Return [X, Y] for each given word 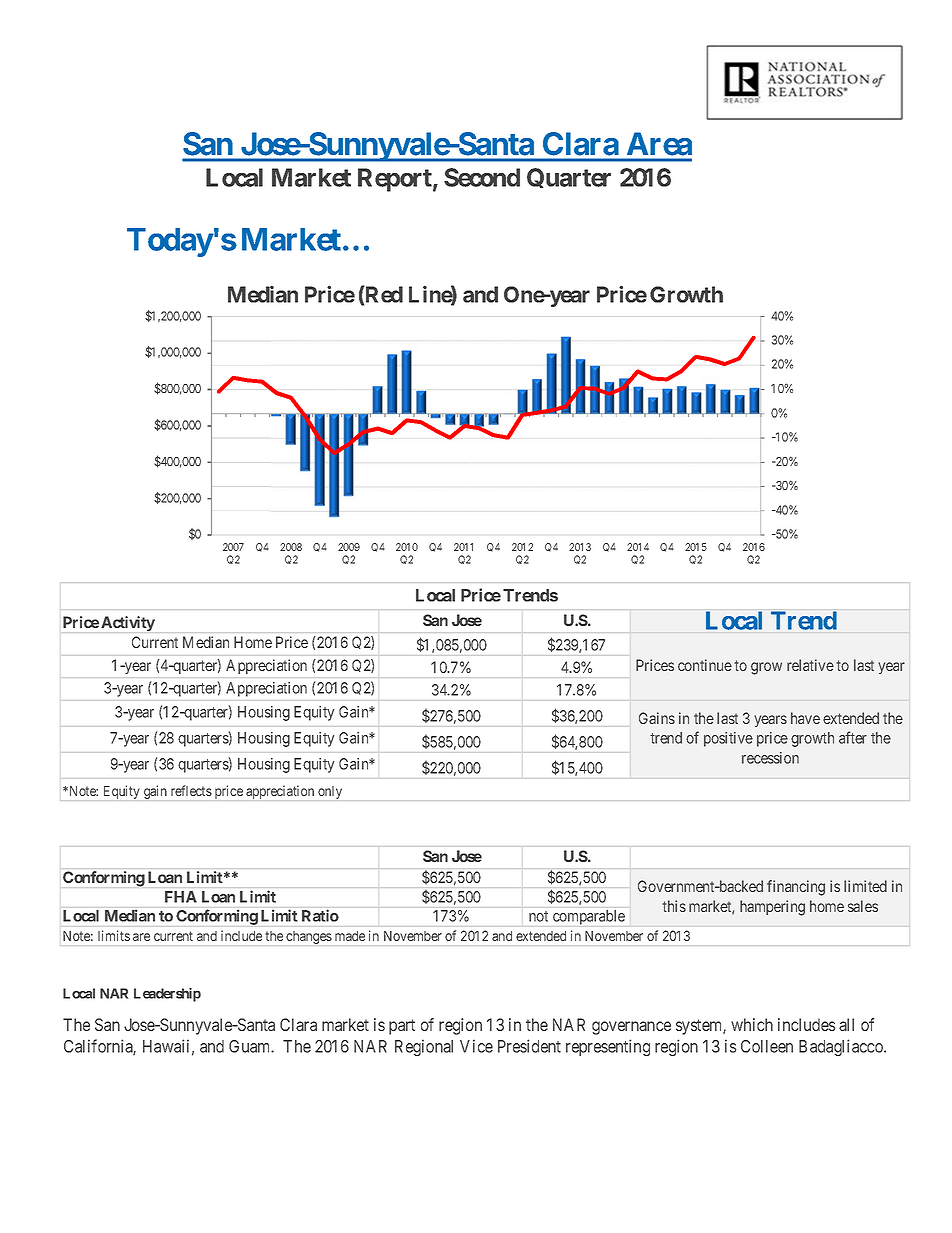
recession [770, 758]
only [330, 792]
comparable [589, 917]
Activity [128, 623]
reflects [191, 790]
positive [728, 739]
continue [705, 665]
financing [796, 888]
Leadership [167, 995]
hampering [772, 908]
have [805, 718]
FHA [181, 897]
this [674, 906]
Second [482, 177]
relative [810, 665]
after [853, 737]
